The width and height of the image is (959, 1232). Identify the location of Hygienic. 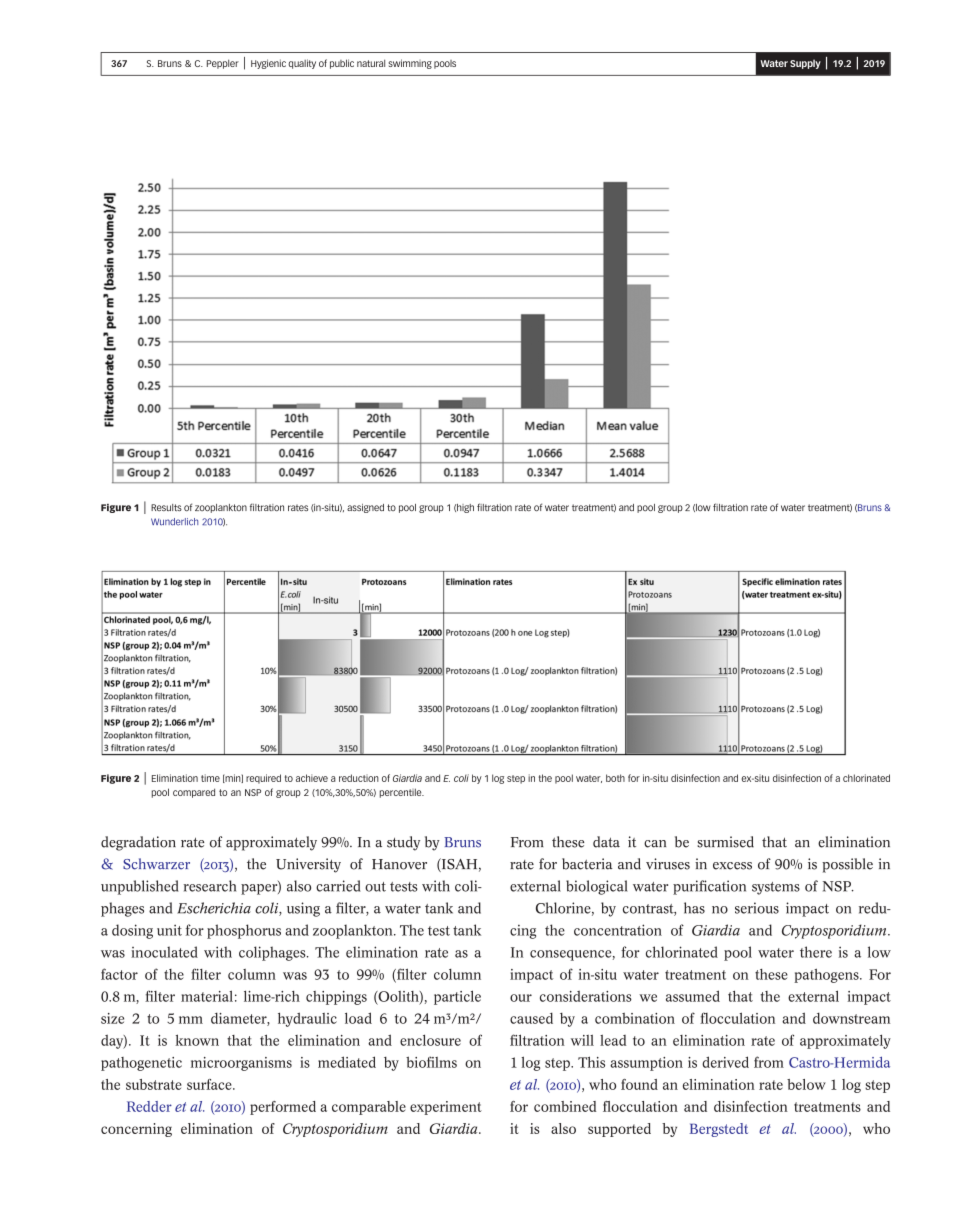
(268, 64).
